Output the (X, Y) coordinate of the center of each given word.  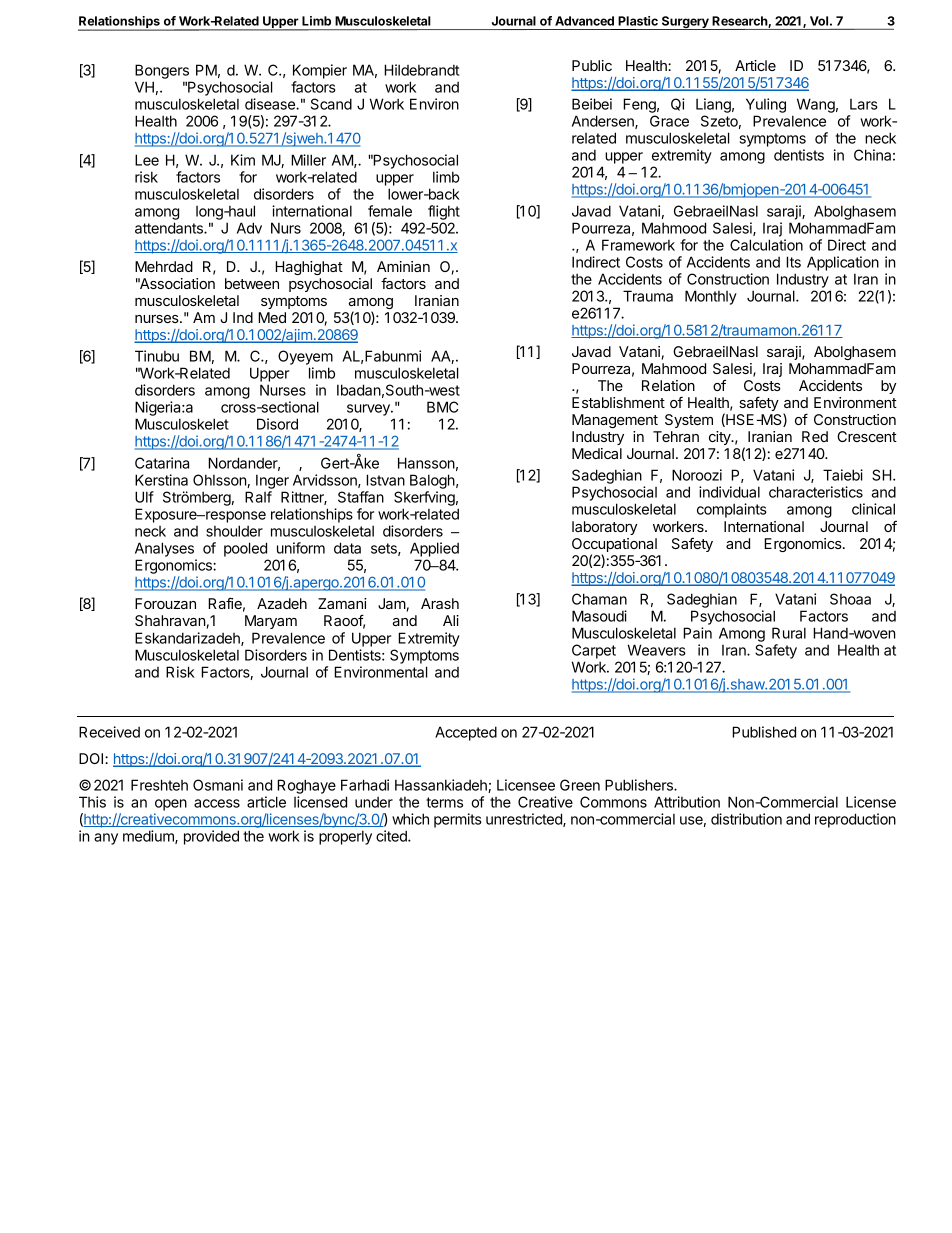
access (217, 803)
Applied (434, 549)
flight (444, 212)
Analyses (164, 549)
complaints (732, 510)
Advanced (584, 21)
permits (458, 820)
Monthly (711, 297)
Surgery (685, 23)
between (252, 283)
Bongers (163, 73)
